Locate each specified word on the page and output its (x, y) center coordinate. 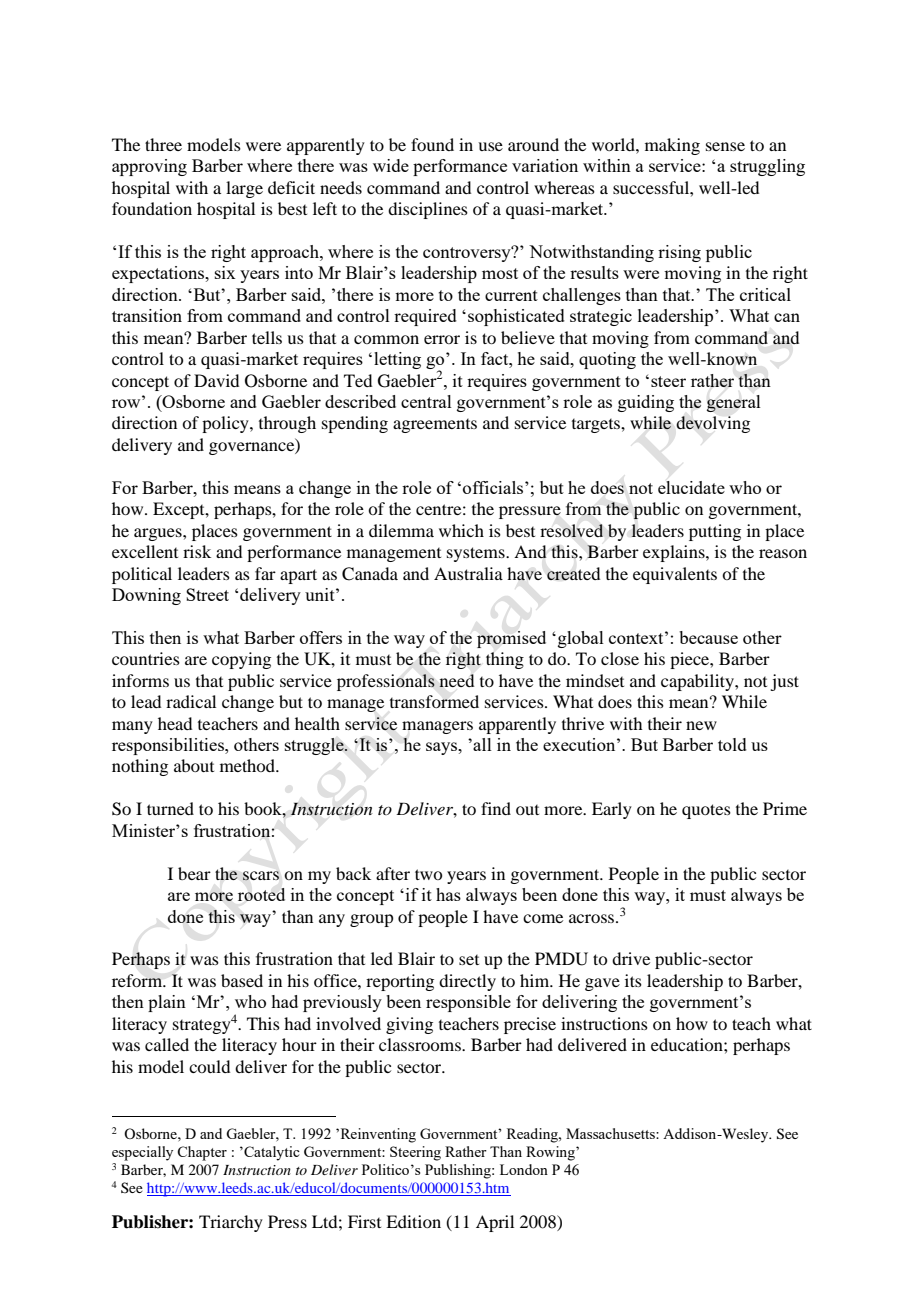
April (495, 1223)
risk (197, 551)
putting (715, 532)
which (461, 530)
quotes (706, 811)
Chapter (202, 1153)
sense (725, 146)
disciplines (428, 210)
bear (194, 873)
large (244, 189)
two (428, 874)
